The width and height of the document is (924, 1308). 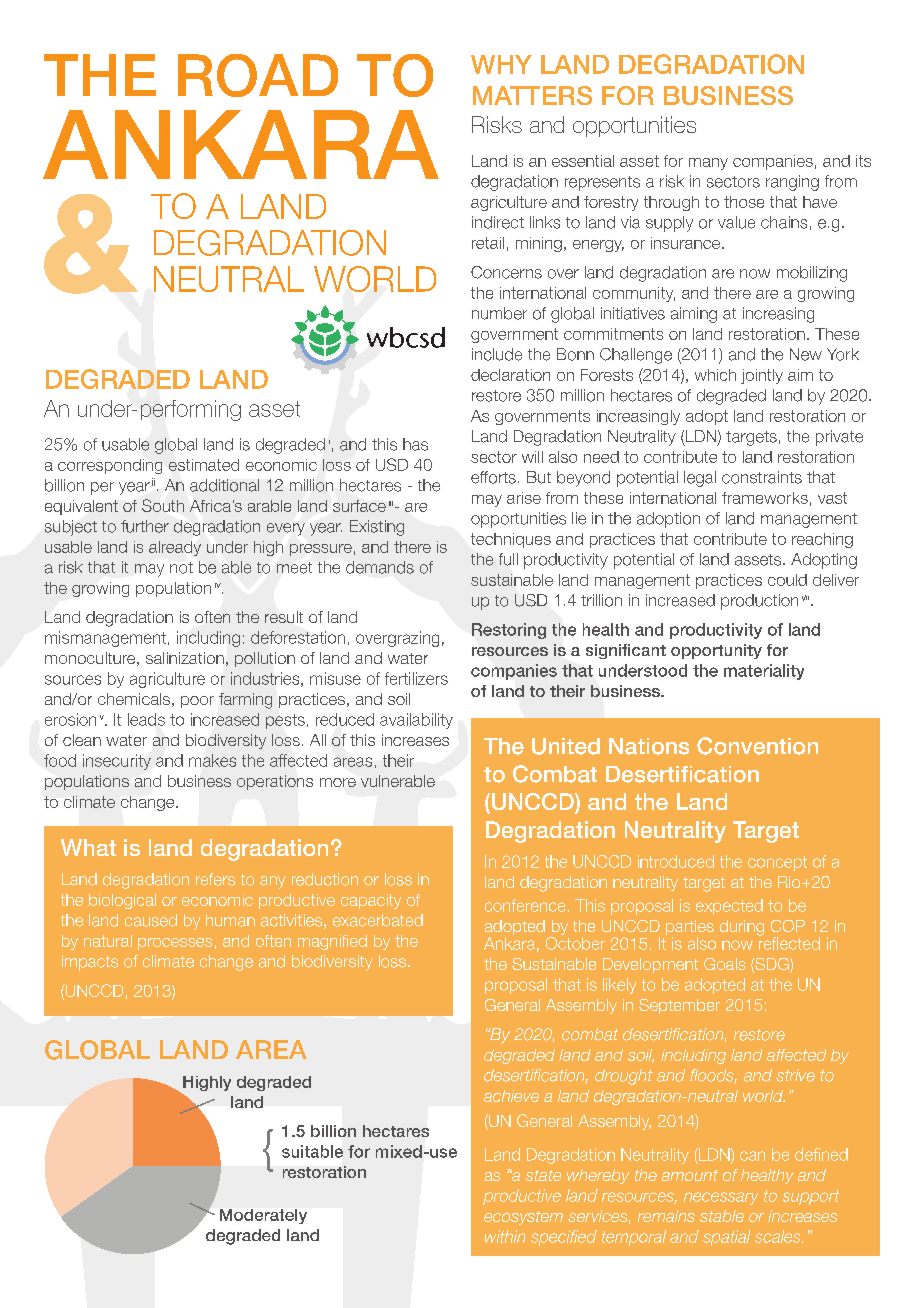 What do you see at coordinates (708, 164) in the document?
I see `many` at bounding box center [708, 164].
